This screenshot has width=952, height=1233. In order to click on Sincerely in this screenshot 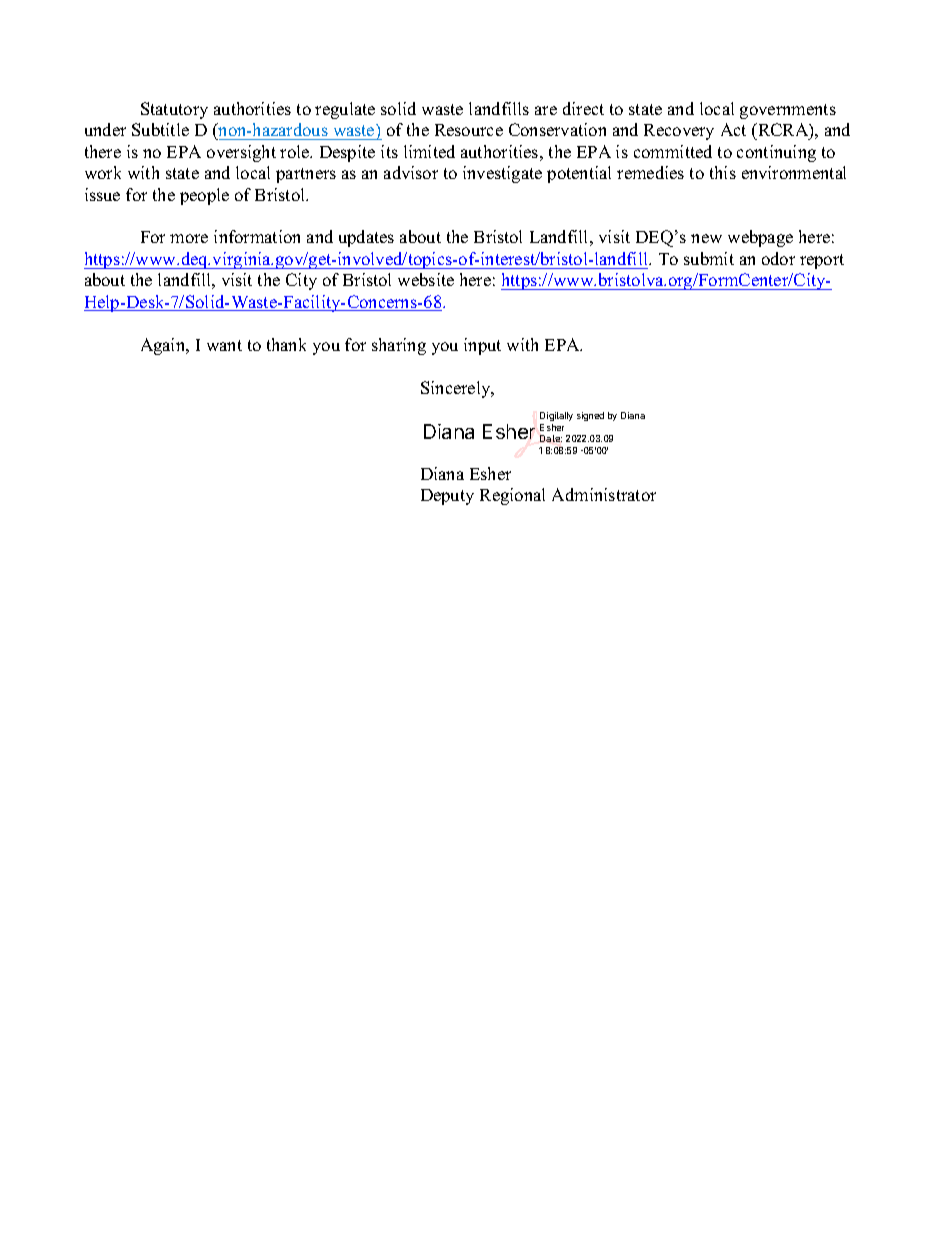, I will do `click(457, 389)`.
